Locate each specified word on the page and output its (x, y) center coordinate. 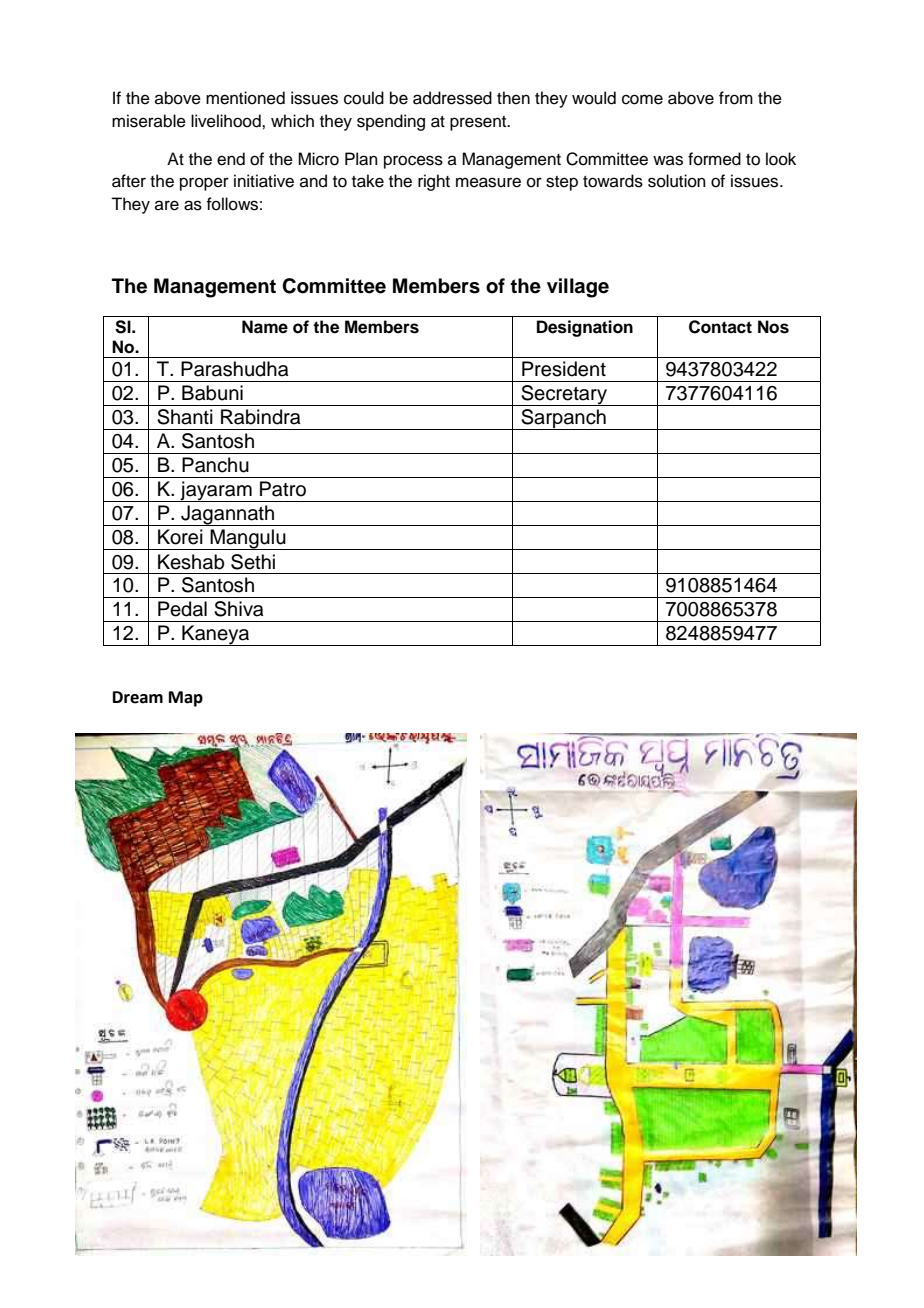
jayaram (216, 491)
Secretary (564, 395)
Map (186, 699)
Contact (720, 327)
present (479, 123)
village (578, 288)
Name (265, 327)
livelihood (227, 121)
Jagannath (228, 515)
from (736, 98)
